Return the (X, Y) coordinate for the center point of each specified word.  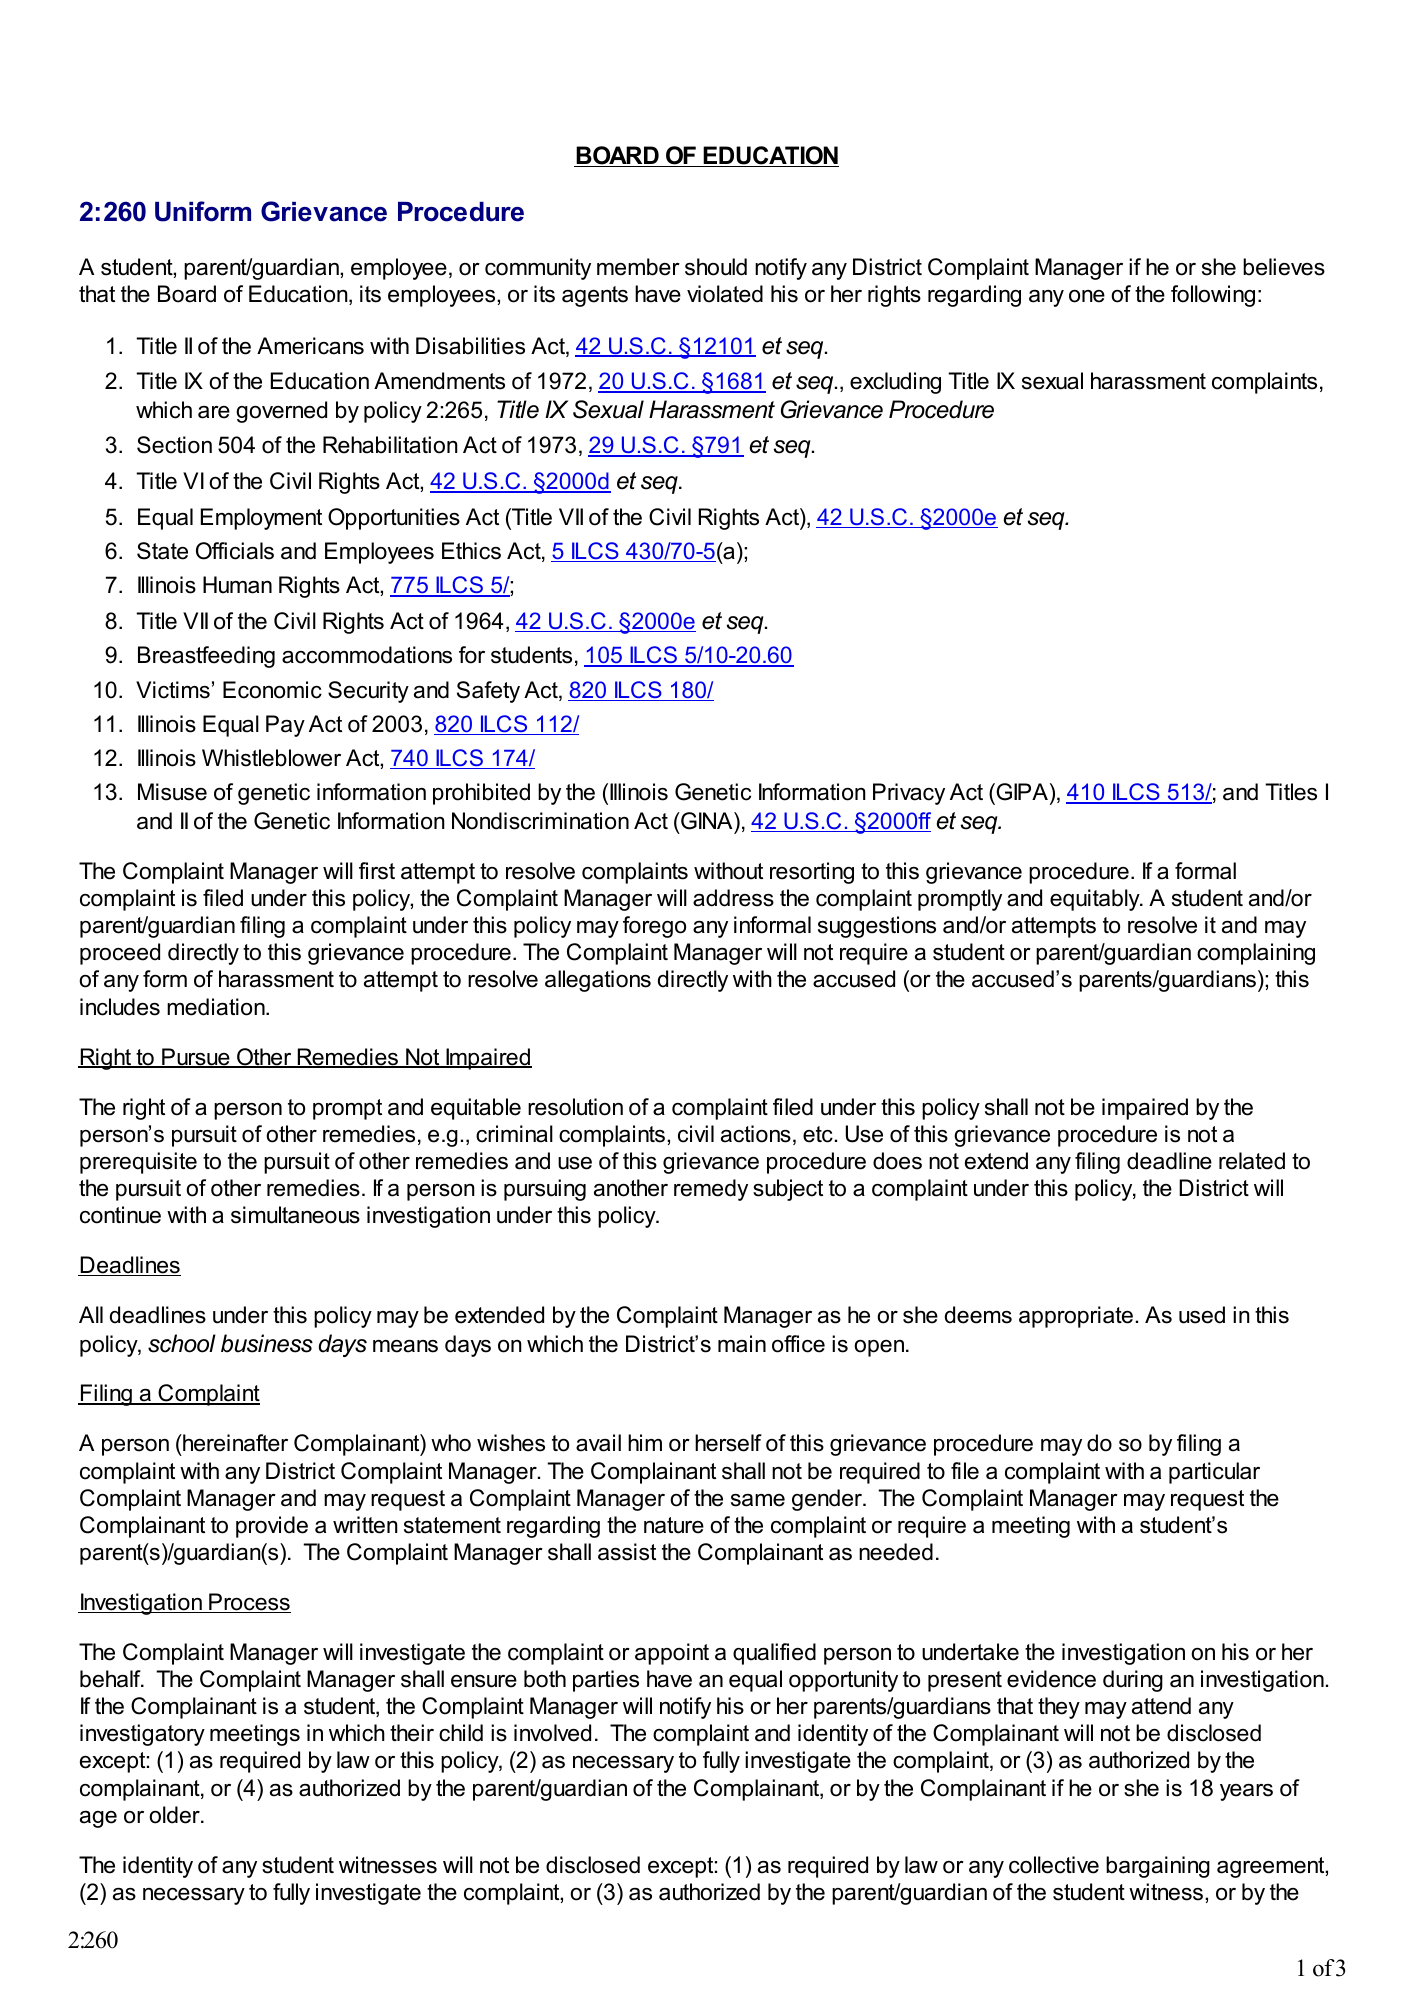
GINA (707, 821)
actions (756, 1134)
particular (1214, 1473)
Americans (310, 346)
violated (725, 294)
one (1087, 296)
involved (552, 1733)
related (1252, 1161)
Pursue (196, 1058)
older (175, 1815)
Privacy (909, 794)
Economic (272, 690)
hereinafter (234, 1443)
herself (728, 1443)
